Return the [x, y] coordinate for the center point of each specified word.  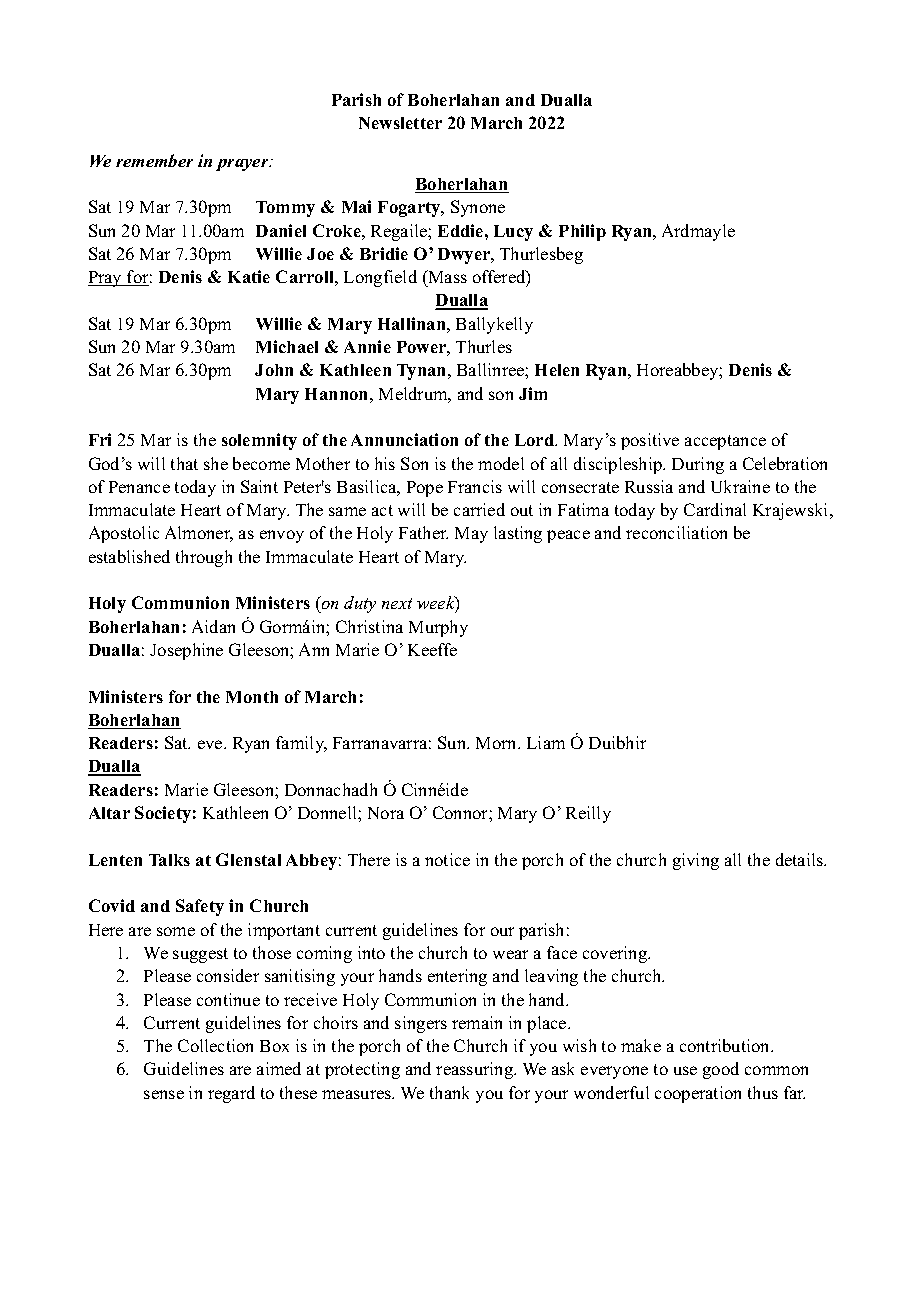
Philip [582, 232]
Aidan [213, 626]
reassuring [476, 1070]
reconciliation [676, 532]
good [721, 1070]
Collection [215, 1045]
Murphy [438, 628]
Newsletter [400, 123]
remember [154, 160]
